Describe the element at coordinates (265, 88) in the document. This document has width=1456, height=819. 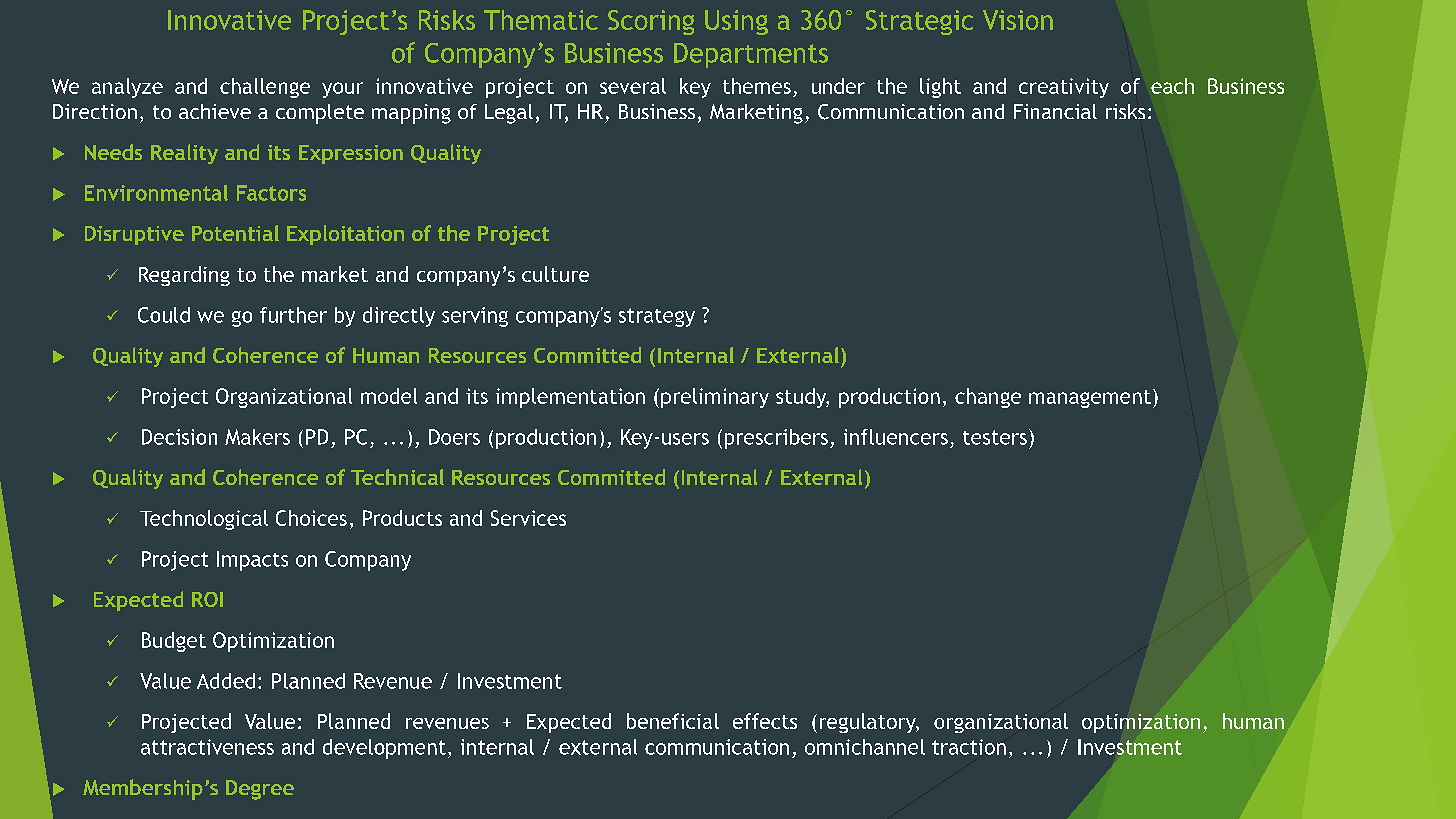
I see `challenge` at that location.
